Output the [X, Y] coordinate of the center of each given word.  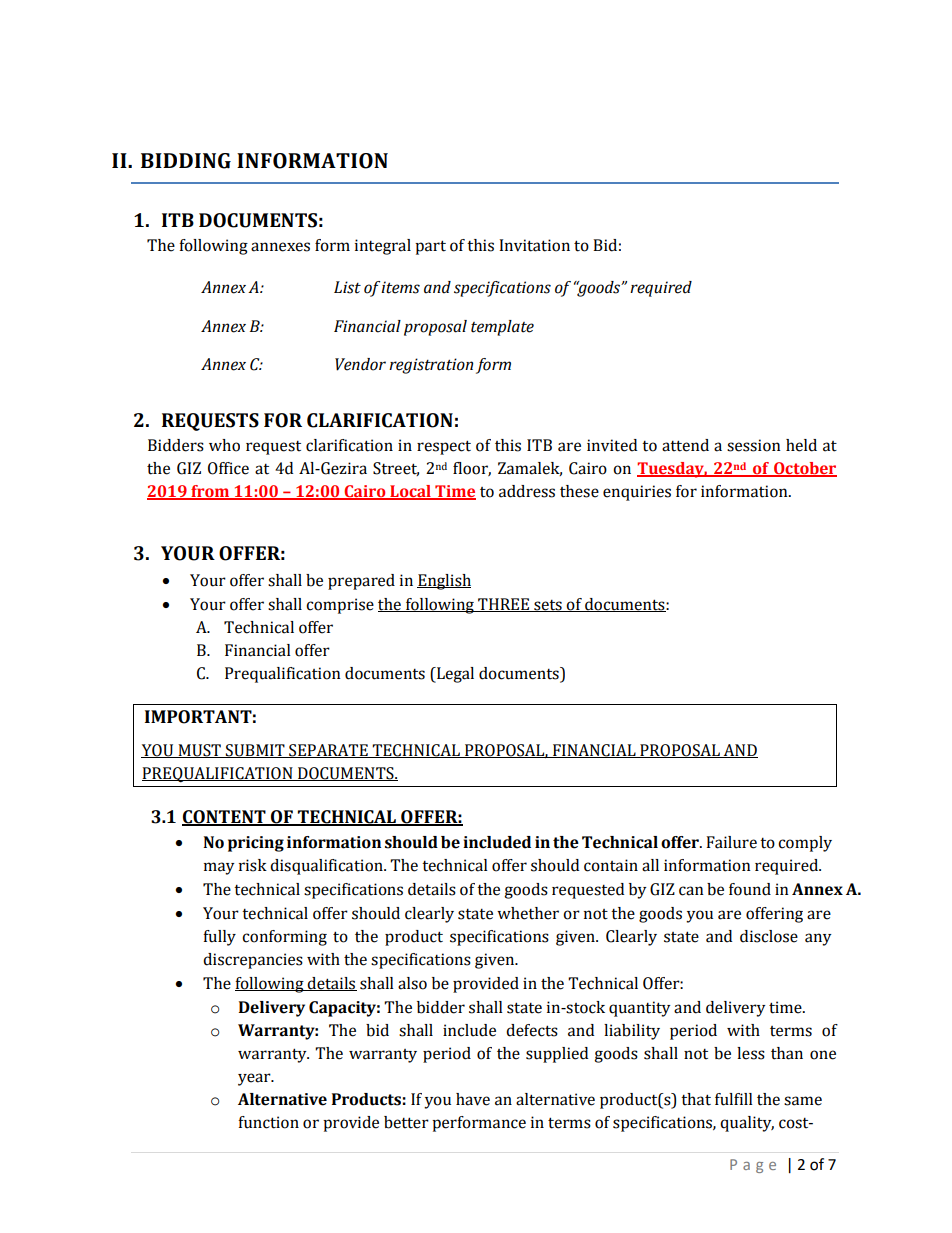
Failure [731, 842]
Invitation [534, 245]
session [754, 445]
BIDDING [186, 161]
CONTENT [225, 818]
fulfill [734, 1099]
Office [228, 468]
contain [611, 865]
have [473, 1099]
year [255, 1079]
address [527, 491]
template [502, 328]
